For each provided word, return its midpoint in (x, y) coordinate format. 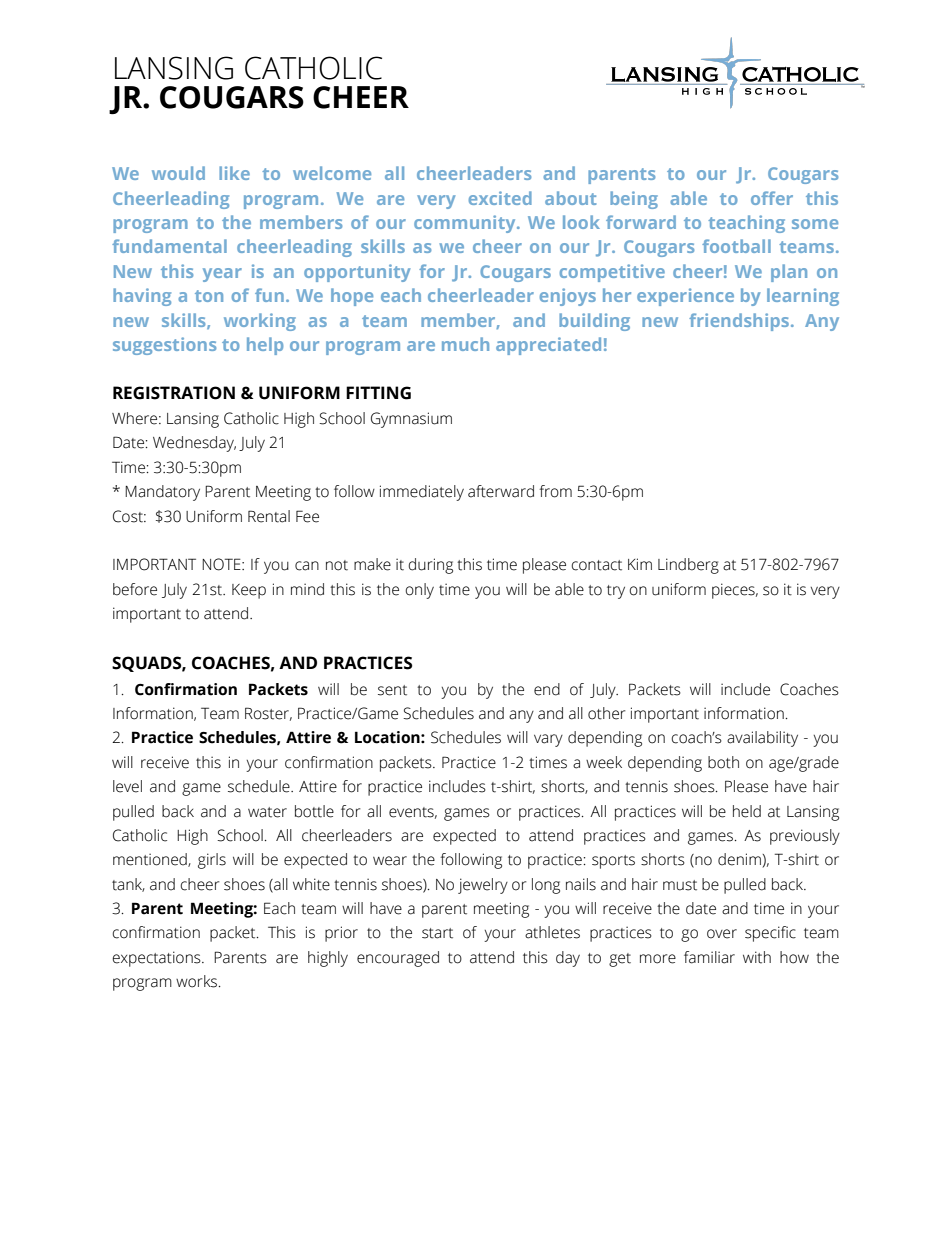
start (437, 933)
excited (500, 198)
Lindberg (688, 566)
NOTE (222, 564)
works (198, 981)
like (234, 173)
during (431, 566)
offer (772, 198)
